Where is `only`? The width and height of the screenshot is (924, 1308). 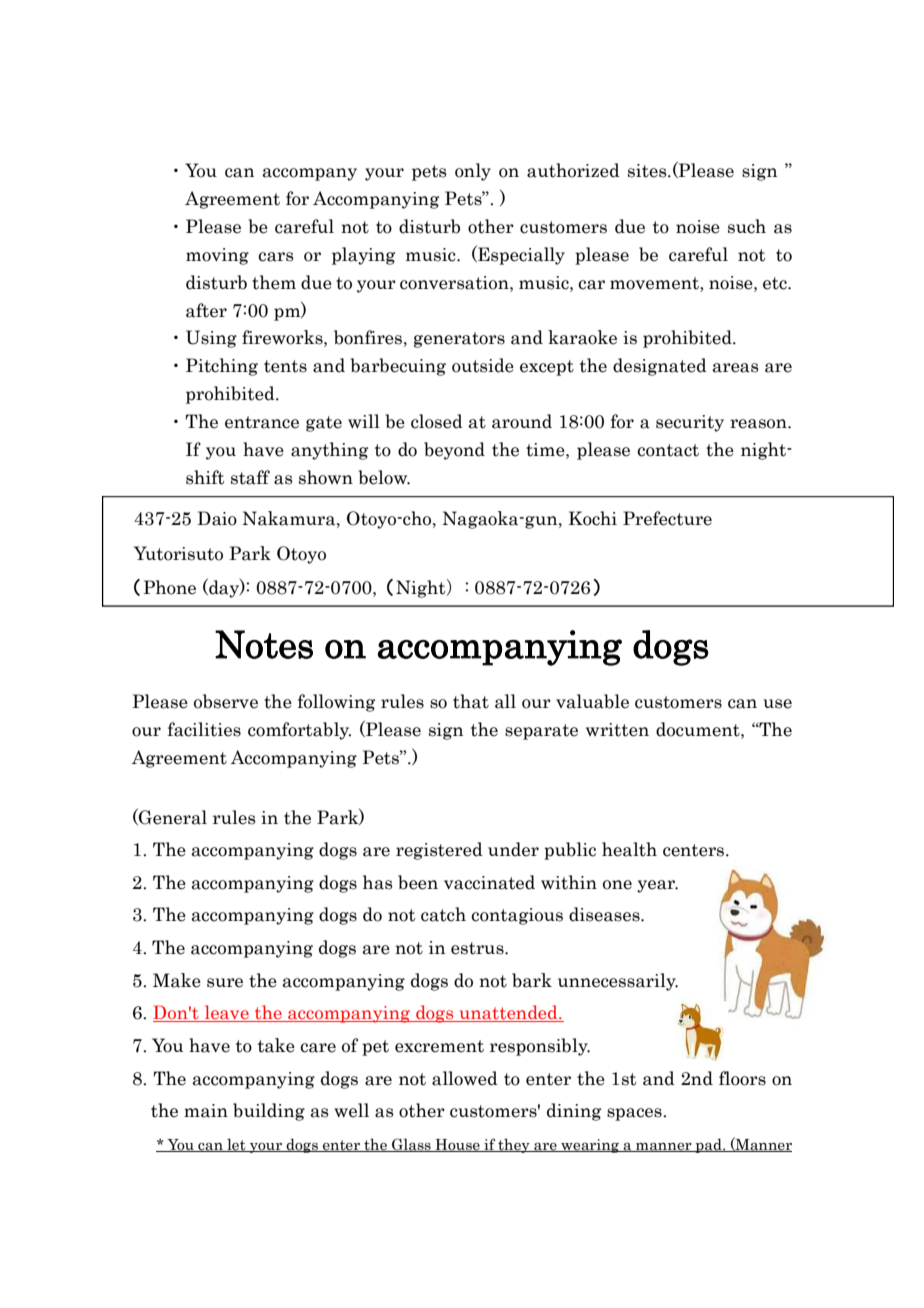
only is located at coordinates (473, 172).
